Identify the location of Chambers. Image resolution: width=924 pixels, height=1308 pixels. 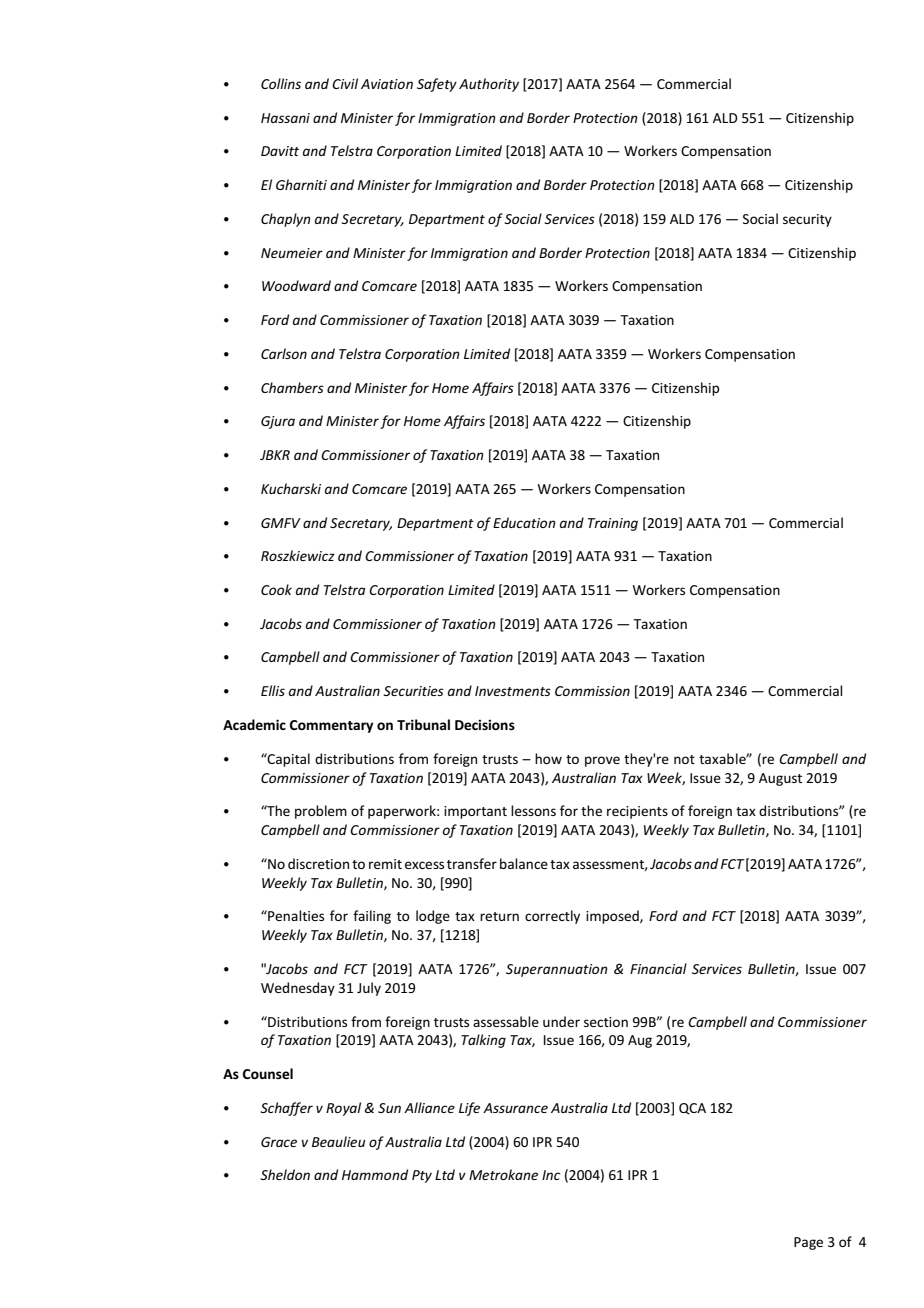
(292, 387).
